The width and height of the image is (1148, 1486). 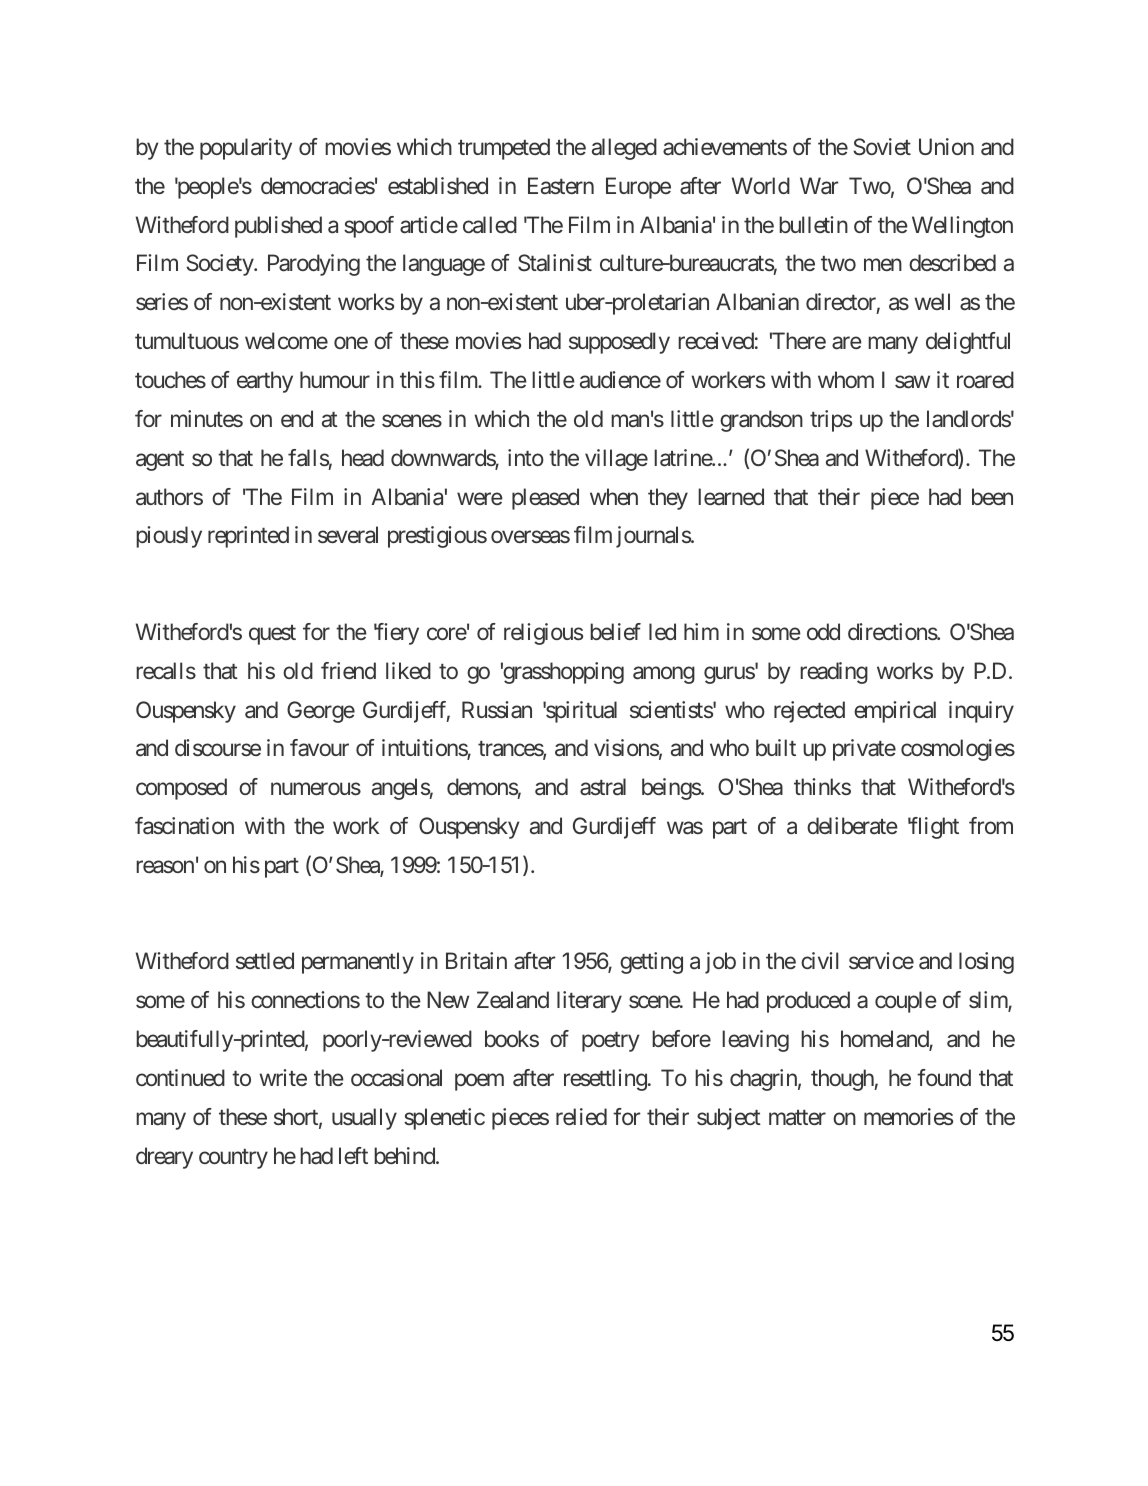 What do you see at coordinates (882, 147) in the image?
I see `Soviet` at bounding box center [882, 147].
